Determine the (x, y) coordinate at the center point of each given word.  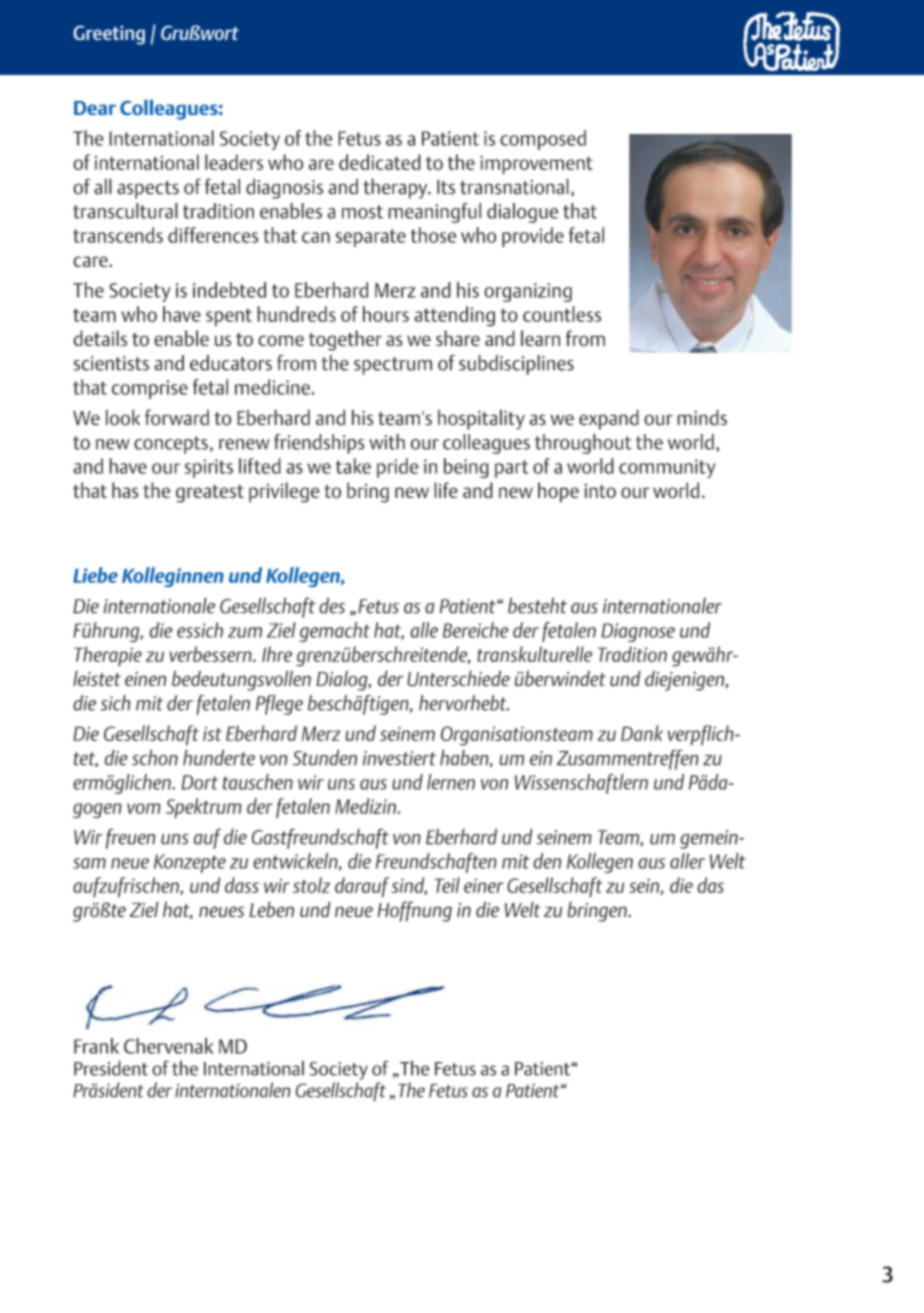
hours (386, 314)
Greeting (109, 35)
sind (409, 886)
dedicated (380, 162)
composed (543, 140)
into (600, 491)
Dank (642, 733)
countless (562, 314)
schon (155, 757)
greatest (210, 494)
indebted (229, 290)
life (446, 490)
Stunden (324, 757)
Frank (96, 1046)
